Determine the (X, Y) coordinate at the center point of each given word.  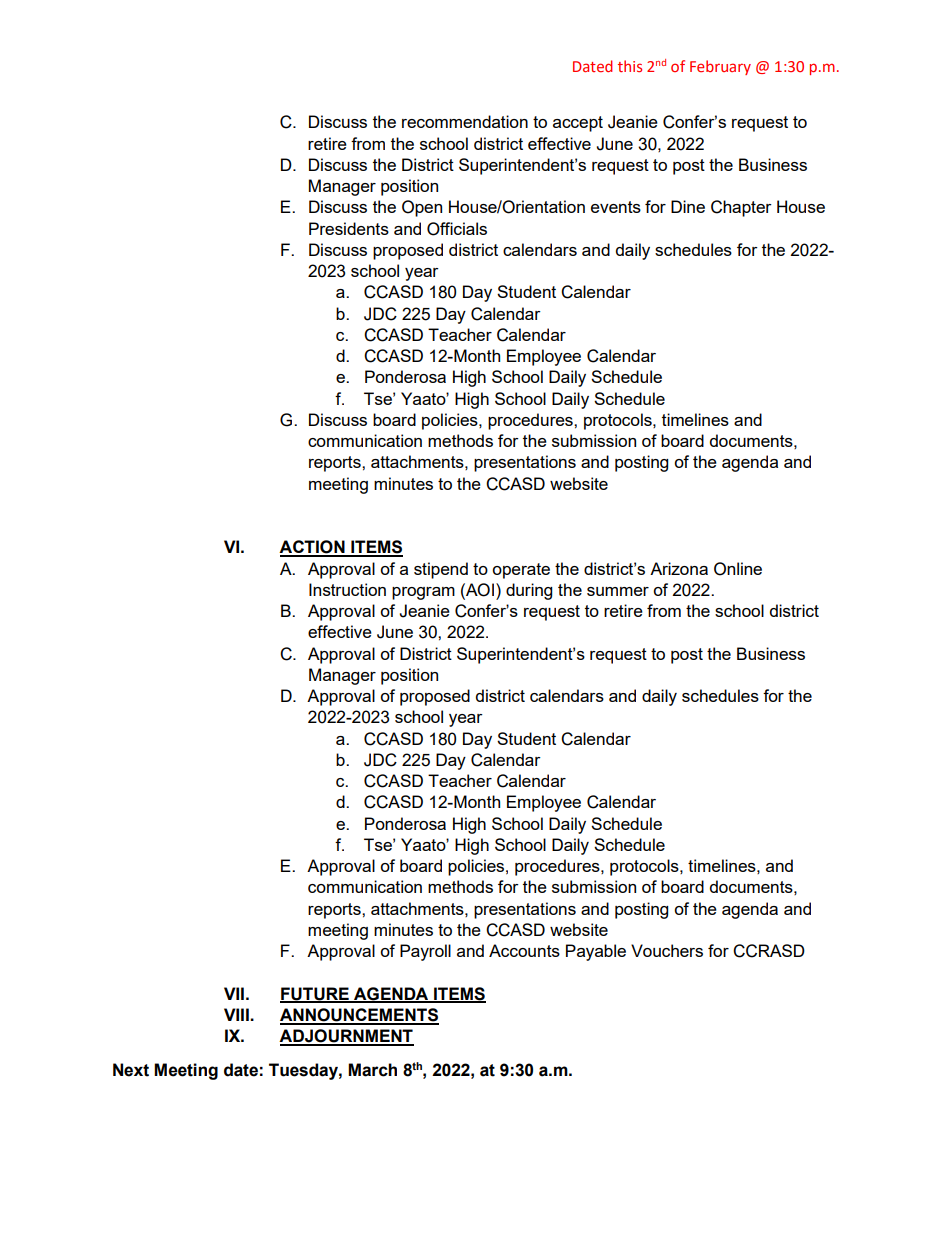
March (372, 1070)
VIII (237, 1014)
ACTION (313, 548)
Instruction (347, 589)
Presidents (349, 228)
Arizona (679, 568)
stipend (441, 570)
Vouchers (667, 950)
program (423, 593)
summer (618, 591)
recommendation (465, 121)
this (630, 66)
